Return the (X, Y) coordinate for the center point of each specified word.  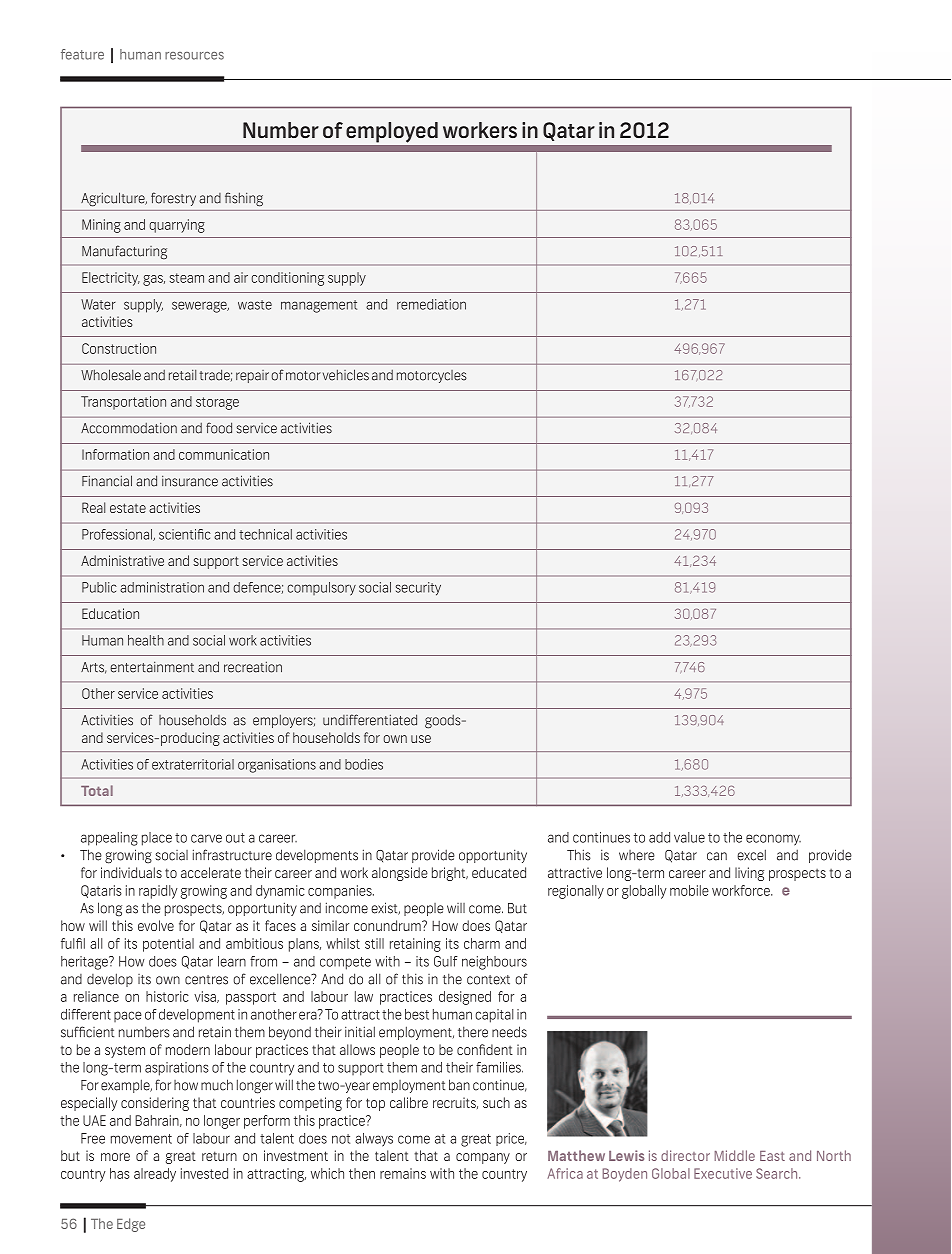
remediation (431, 304)
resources (194, 56)
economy (773, 840)
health (146, 640)
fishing (244, 199)
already (155, 1175)
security (418, 589)
